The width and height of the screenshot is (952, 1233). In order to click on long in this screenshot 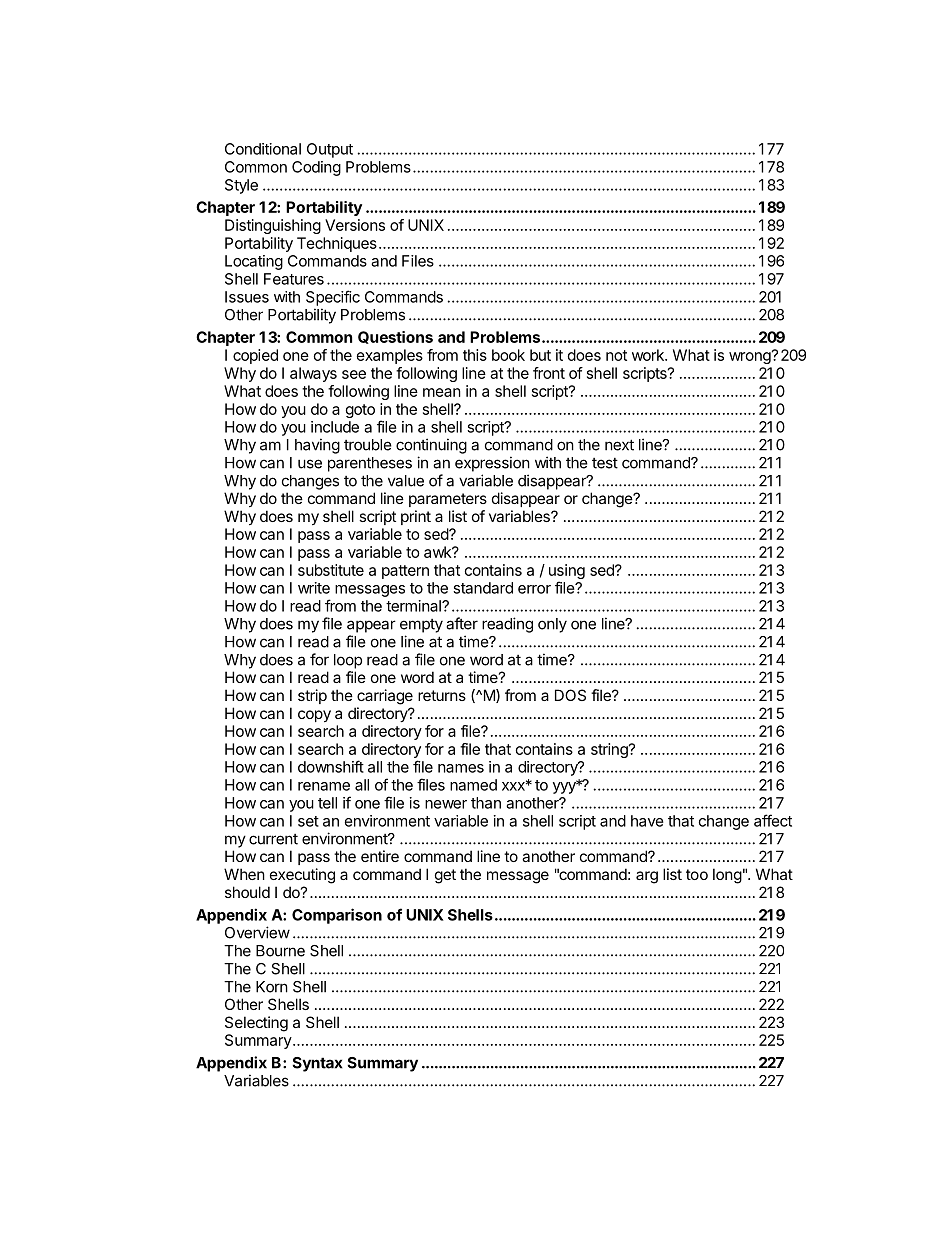, I will do `click(727, 876)`.
